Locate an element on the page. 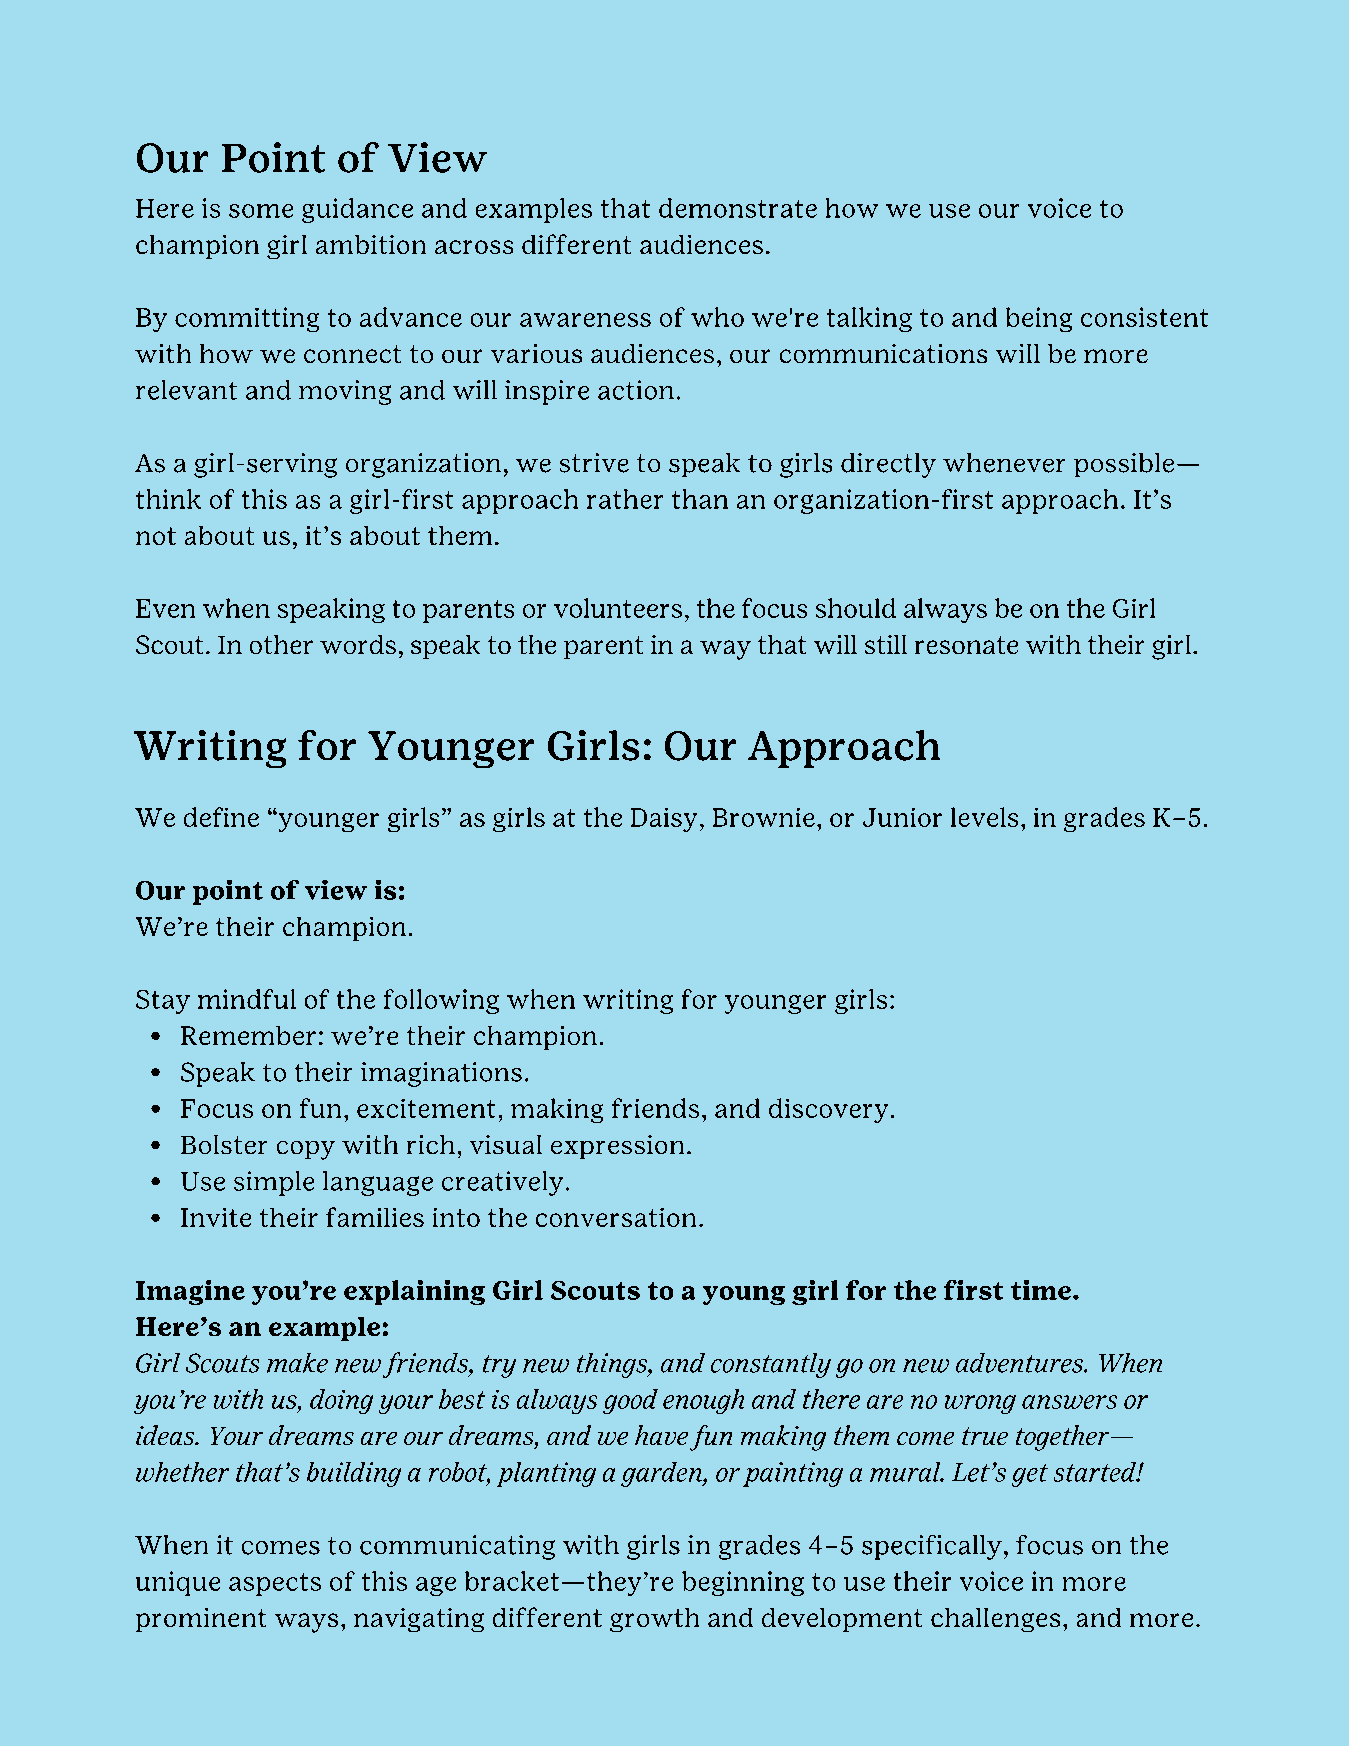  demonstrate is located at coordinates (738, 208).
